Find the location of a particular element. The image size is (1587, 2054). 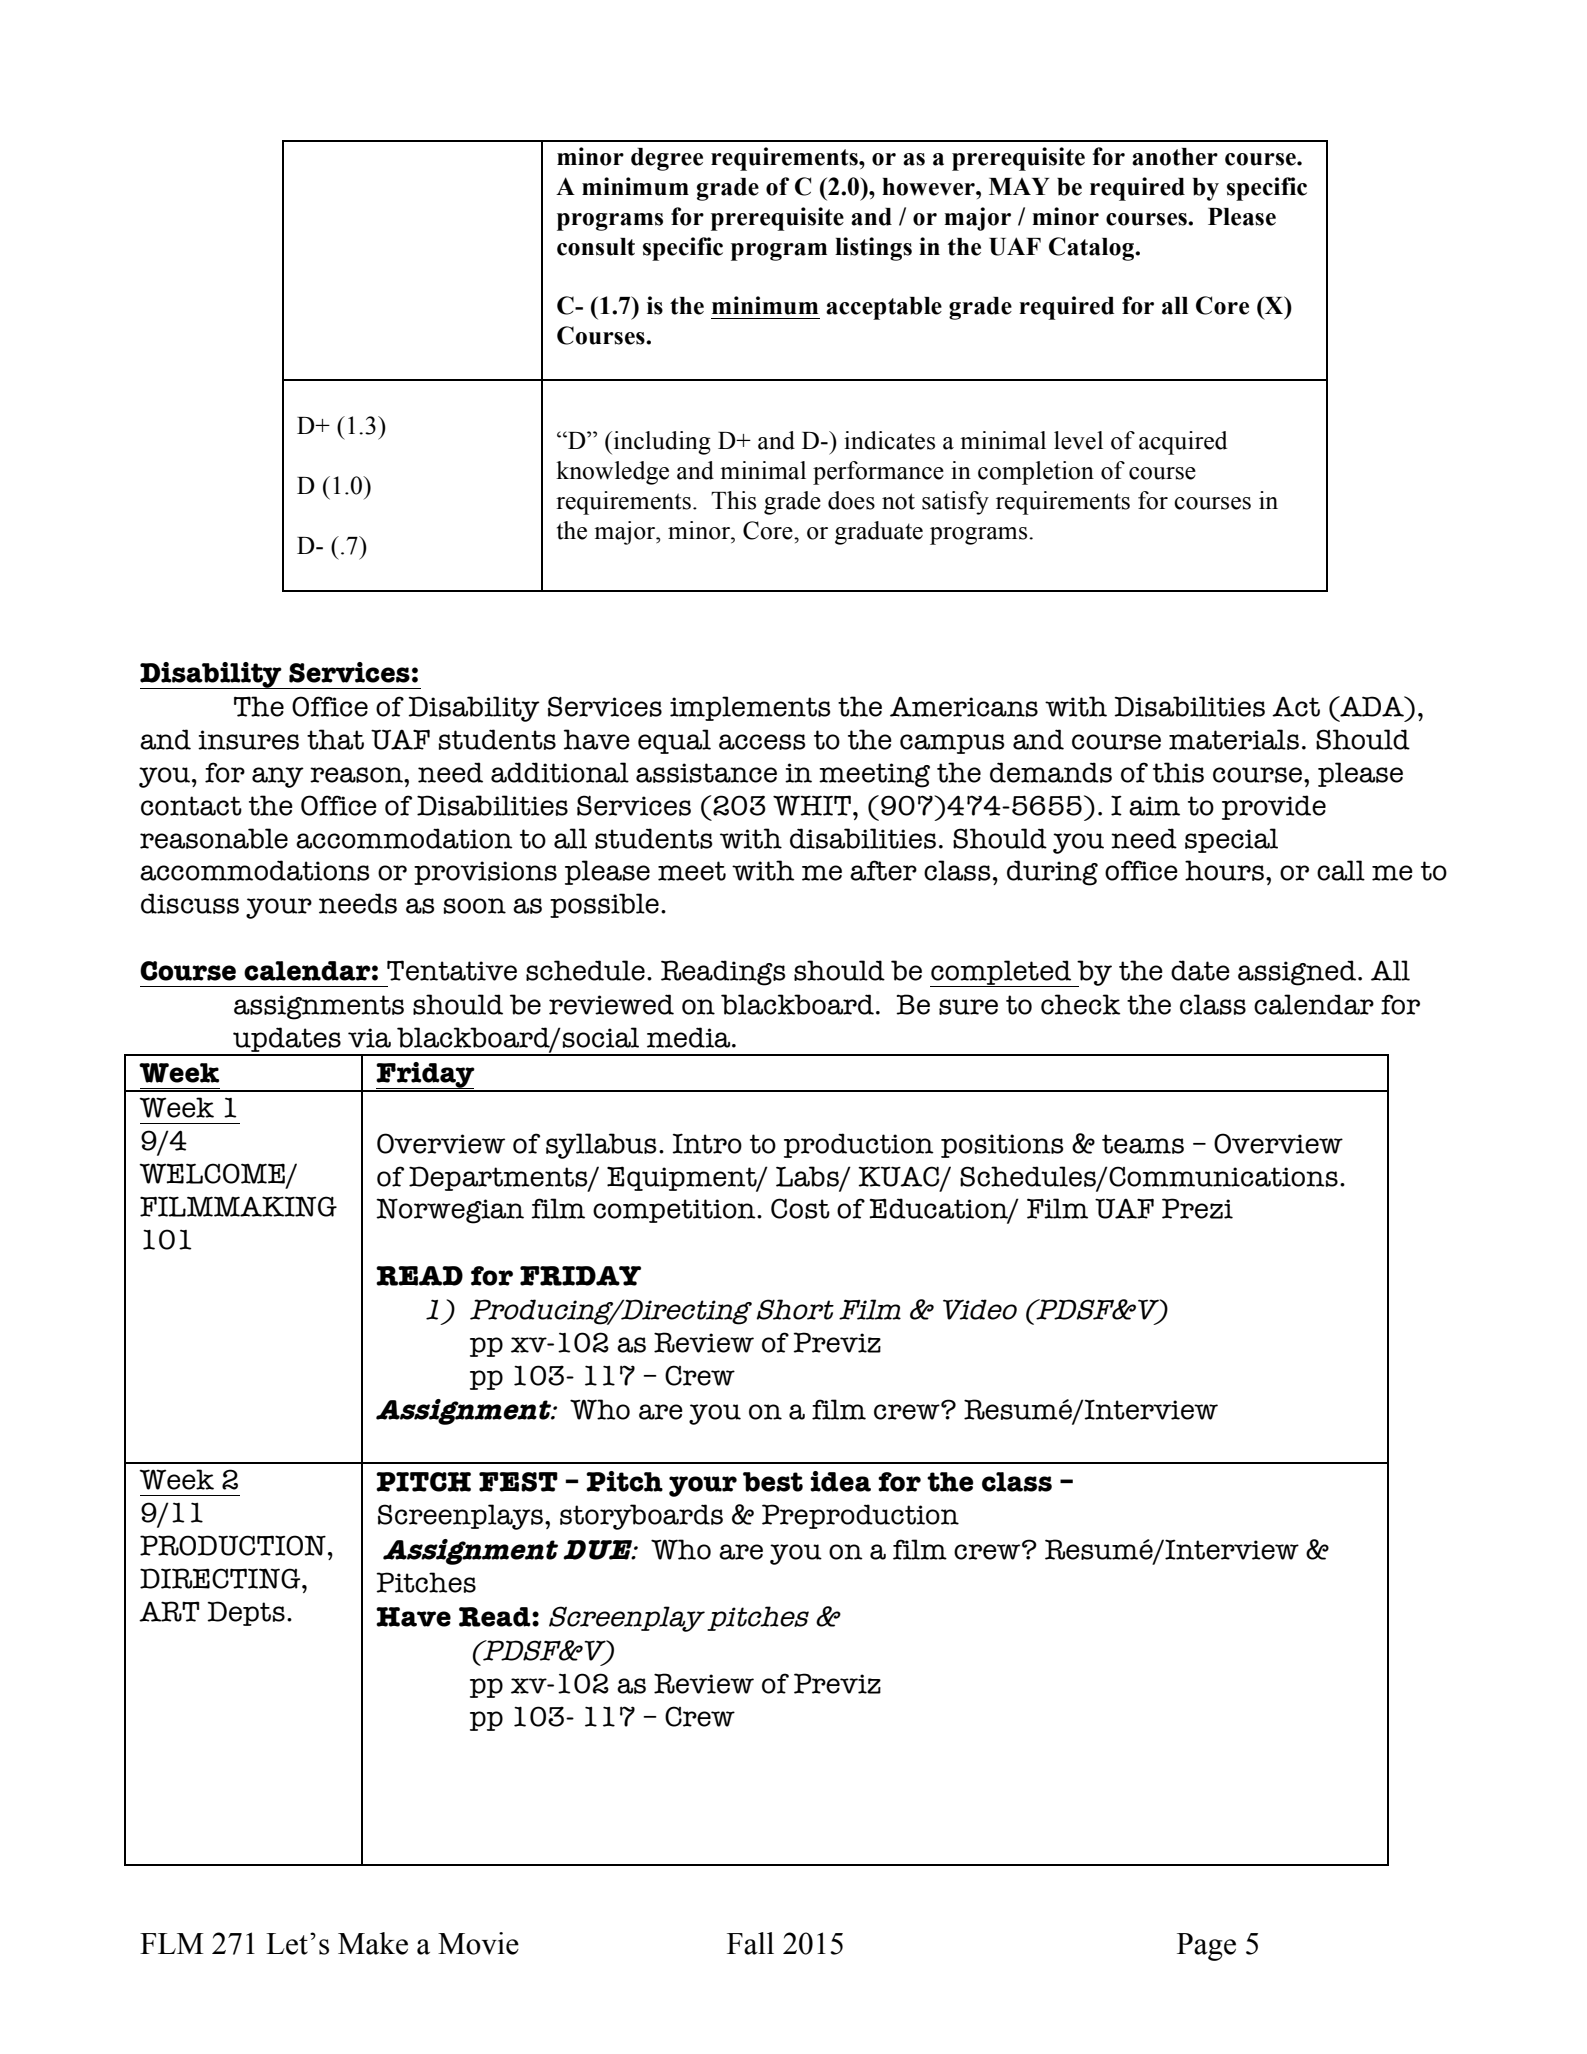

another is located at coordinates (1175, 157).
